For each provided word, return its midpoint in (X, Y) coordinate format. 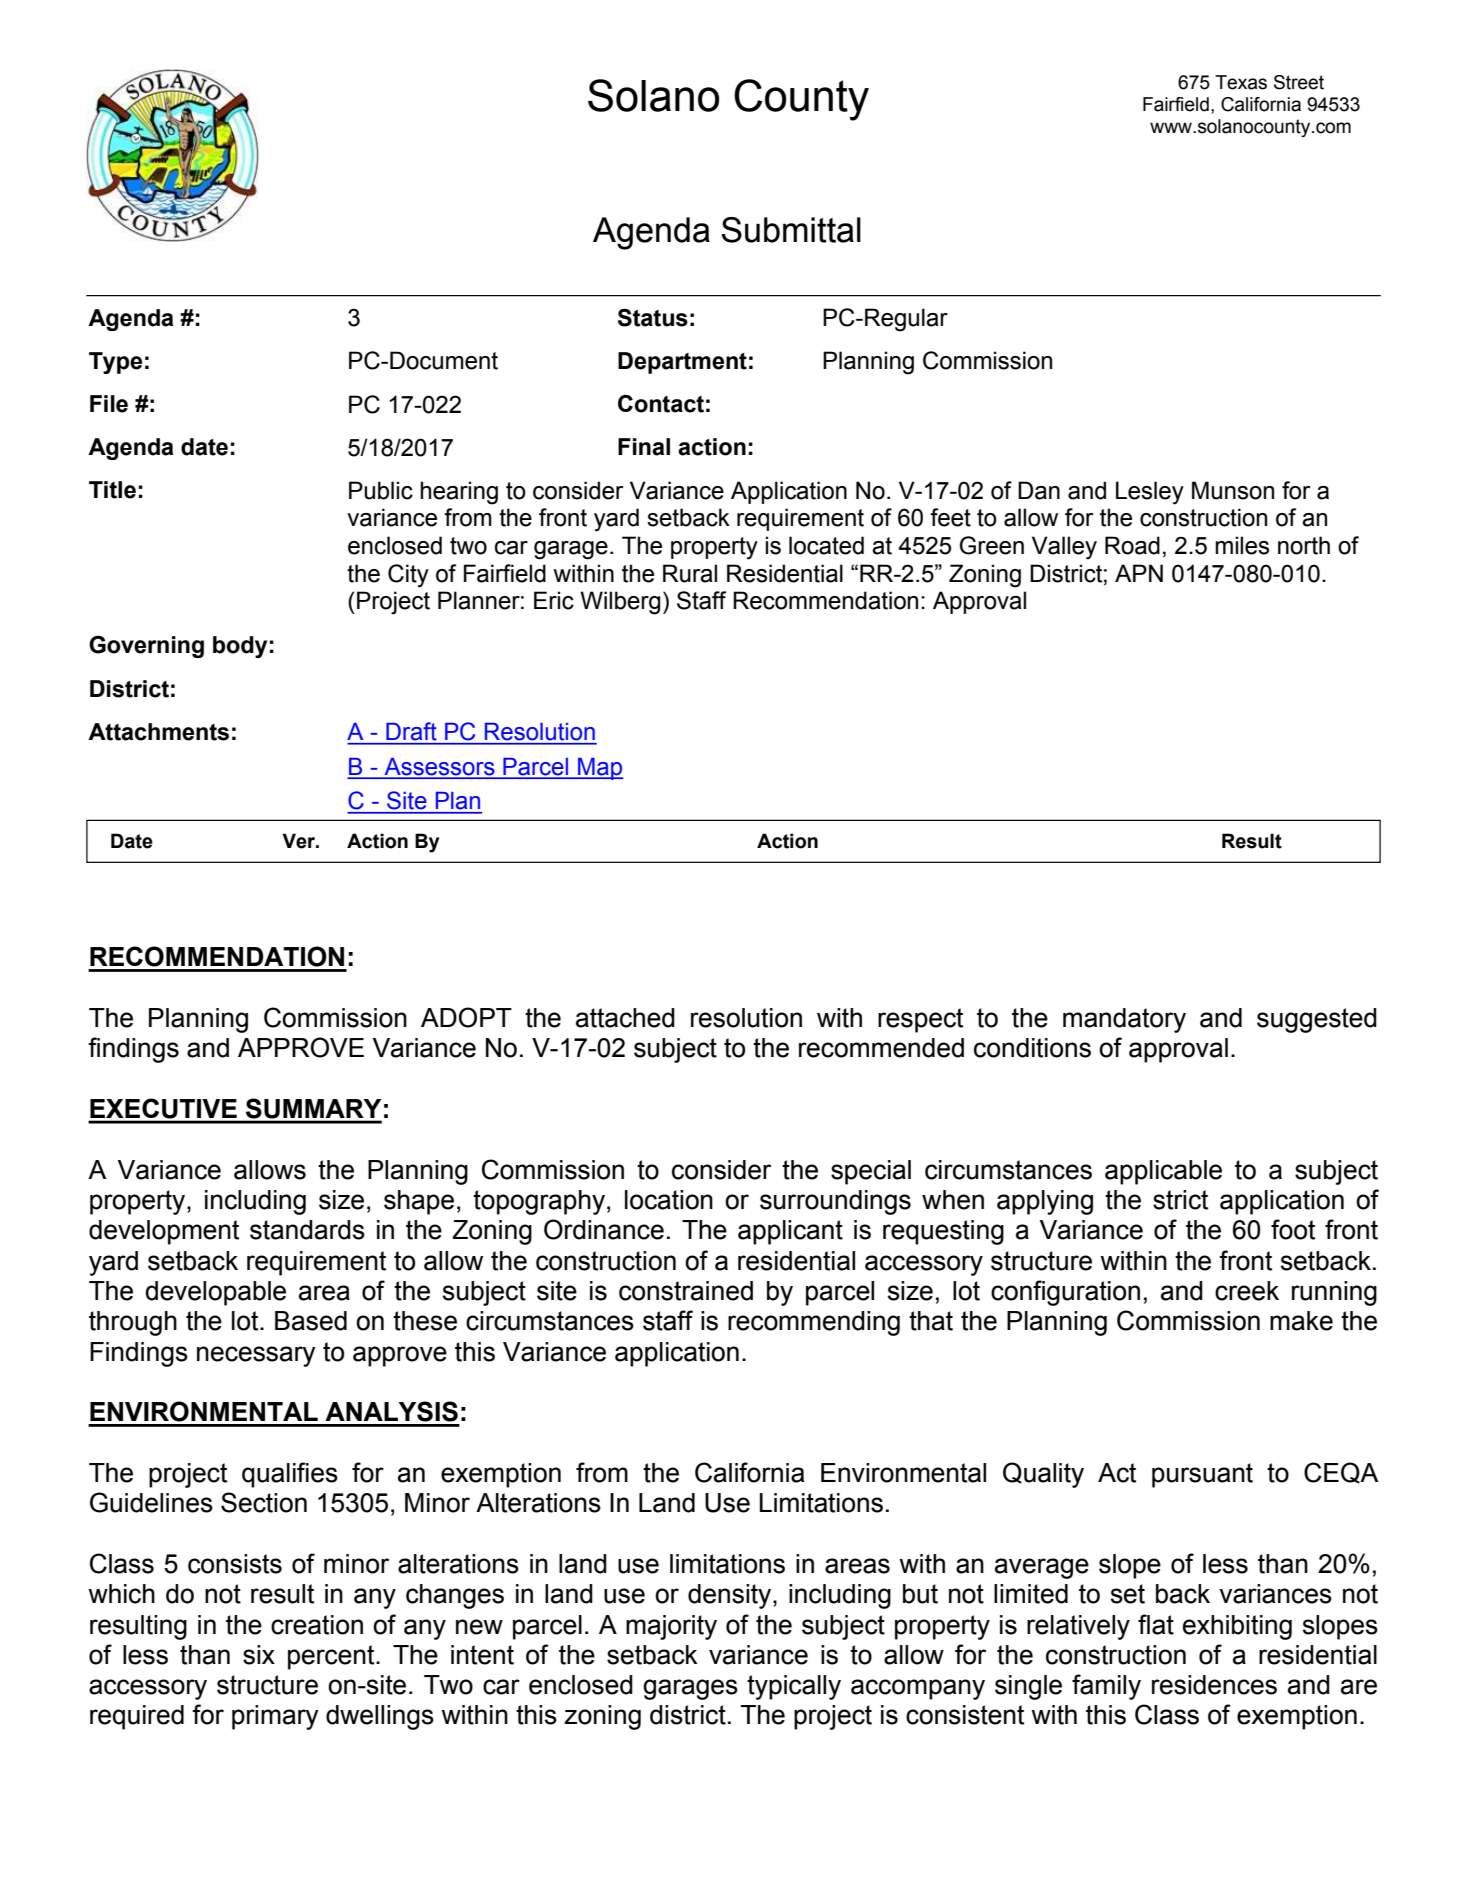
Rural (690, 573)
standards (307, 1230)
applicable (1163, 1172)
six (259, 1655)
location (669, 1200)
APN (1139, 573)
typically (794, 1687)
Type (115, 363)
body (240, 647)
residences (1214, 1685)
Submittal (791, 230)
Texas (1241, 82)
